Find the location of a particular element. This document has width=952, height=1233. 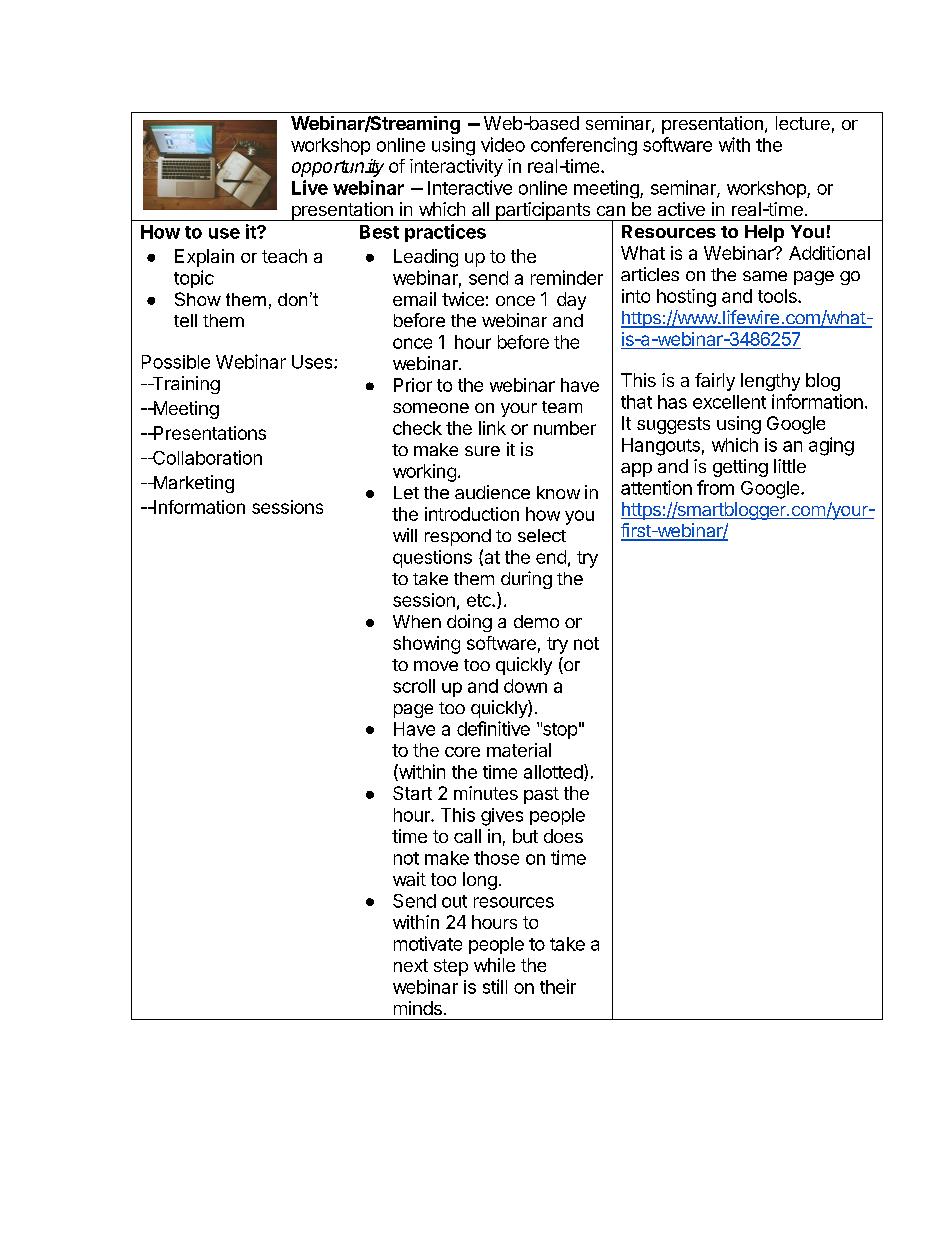

allotted is located at coordinates (554, 772).
